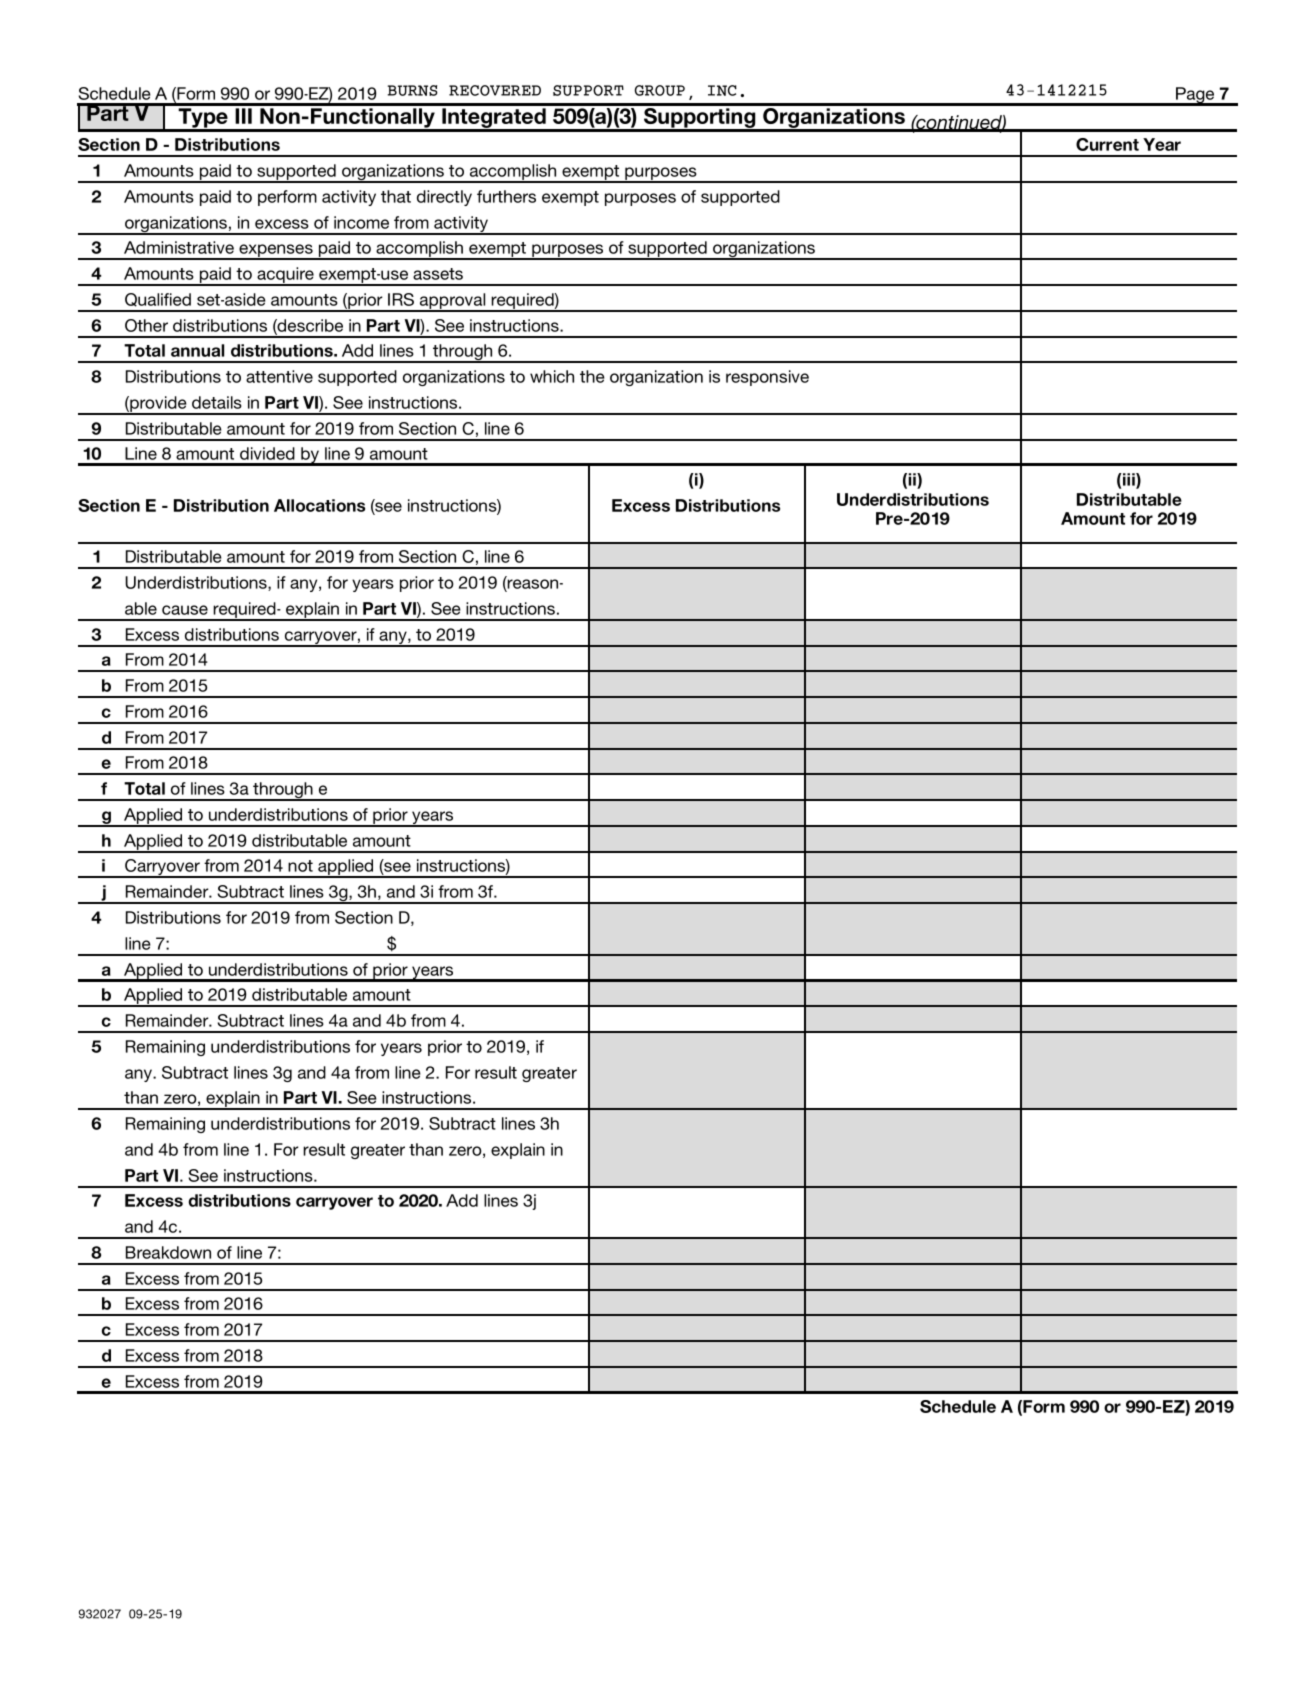 This image has width=1313, height=1700. I want to click on approval, so click(453, 302).
